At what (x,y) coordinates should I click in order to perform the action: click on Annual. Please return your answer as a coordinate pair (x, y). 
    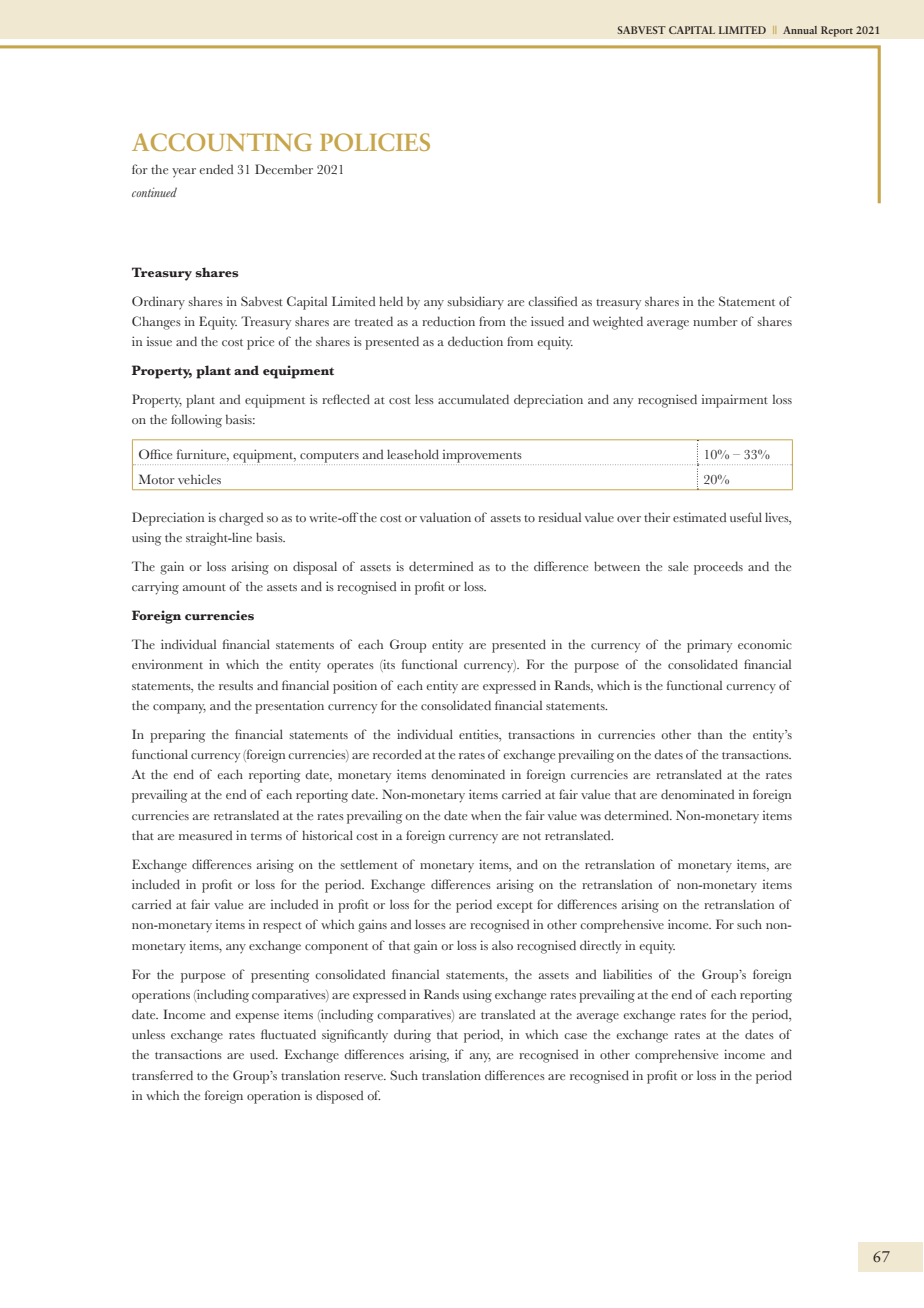
    Looking at the image, I should click on (800, 30).
